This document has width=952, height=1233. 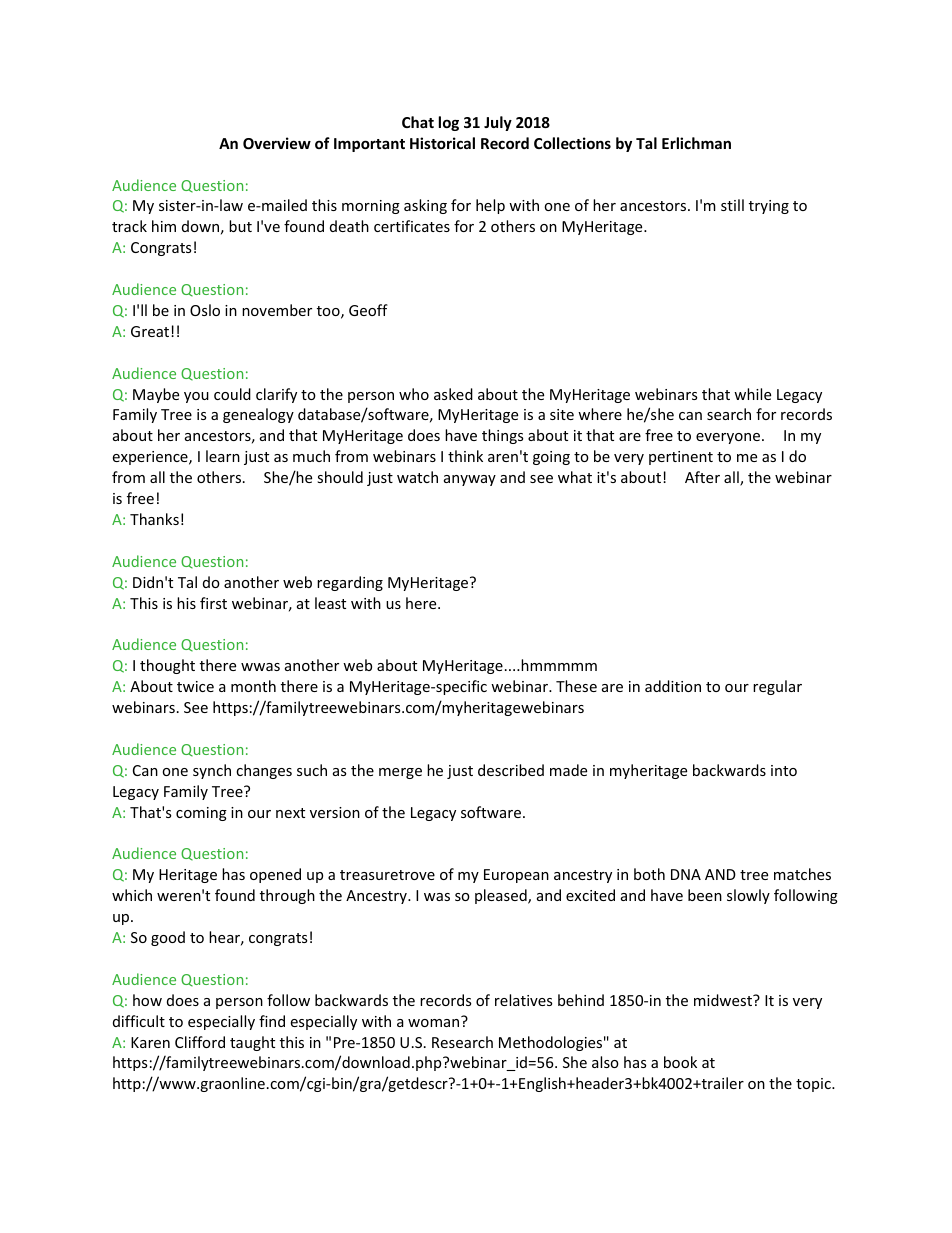 What do you see at coordinates (465, 456) in the document?
I see `think` at bounding box center [465, 456].
